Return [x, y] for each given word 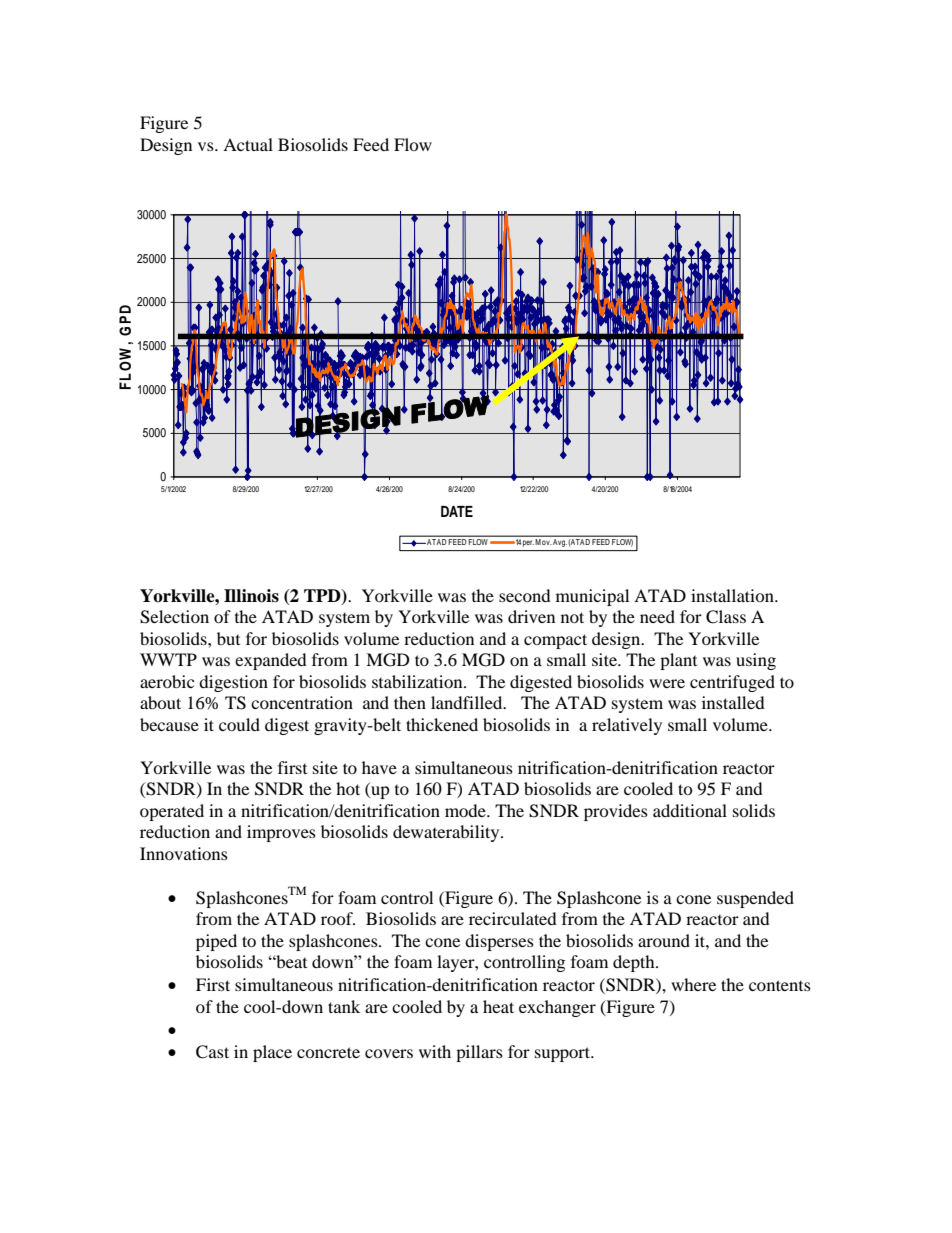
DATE [457, 511]
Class [726, 617]
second [525, 595]
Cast [212, 1052]
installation [733, 595]
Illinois [251, 596]
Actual [248, 144]
